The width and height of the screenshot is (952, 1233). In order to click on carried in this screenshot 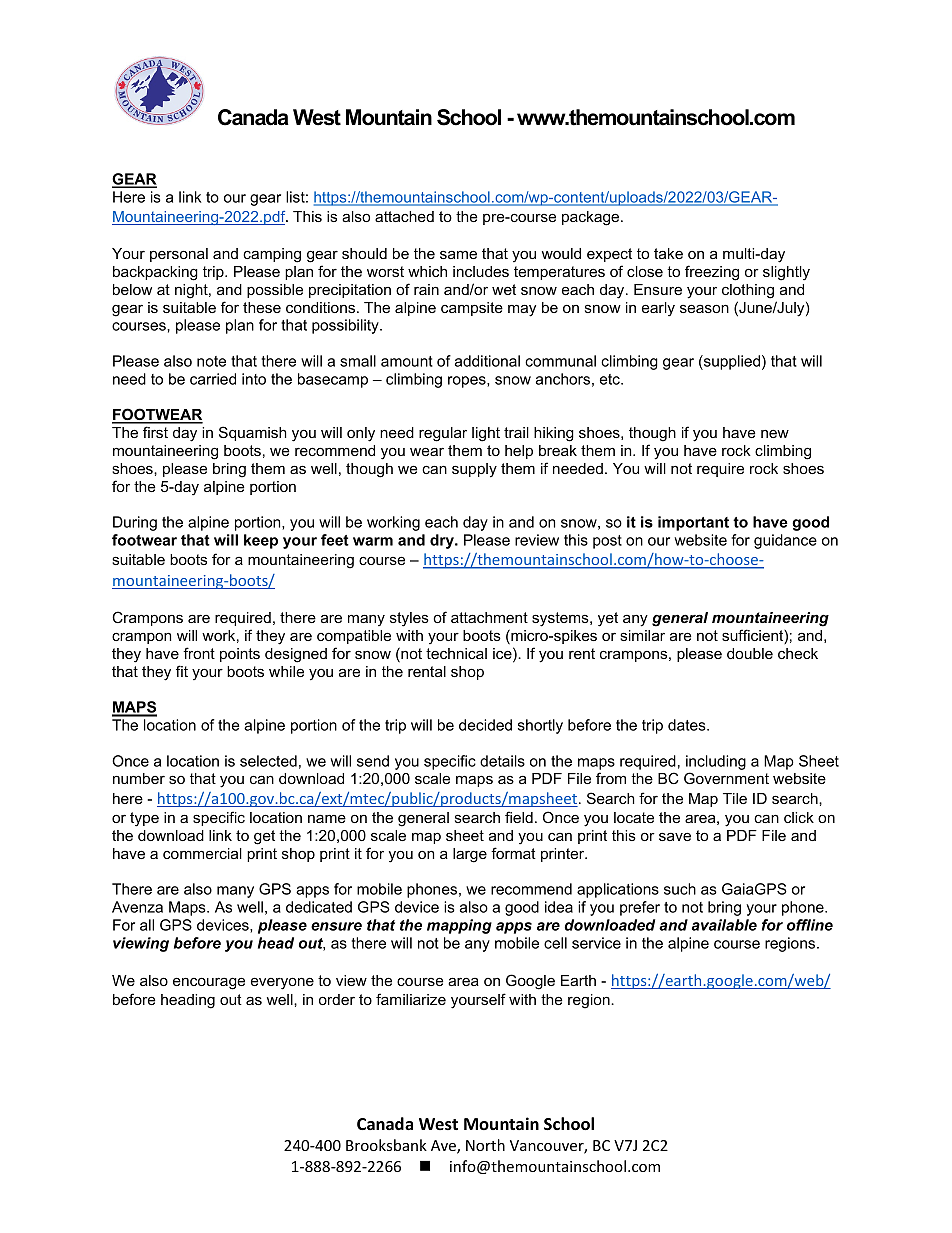, I will do `click(213, 379)`.
